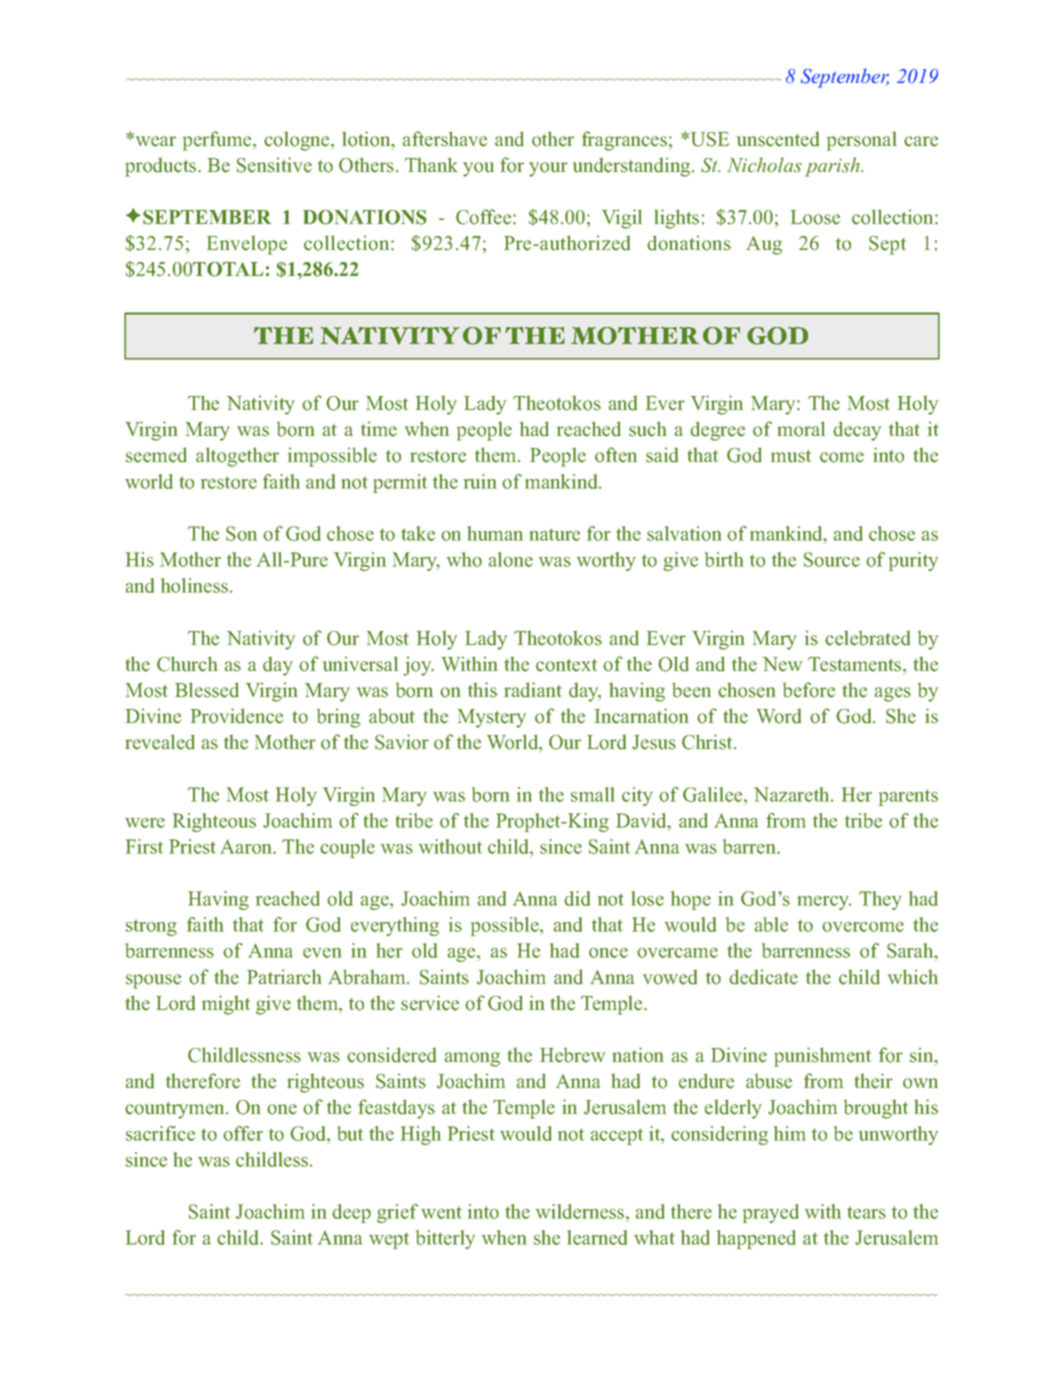  I want to click on nature, so click(554, 534).
